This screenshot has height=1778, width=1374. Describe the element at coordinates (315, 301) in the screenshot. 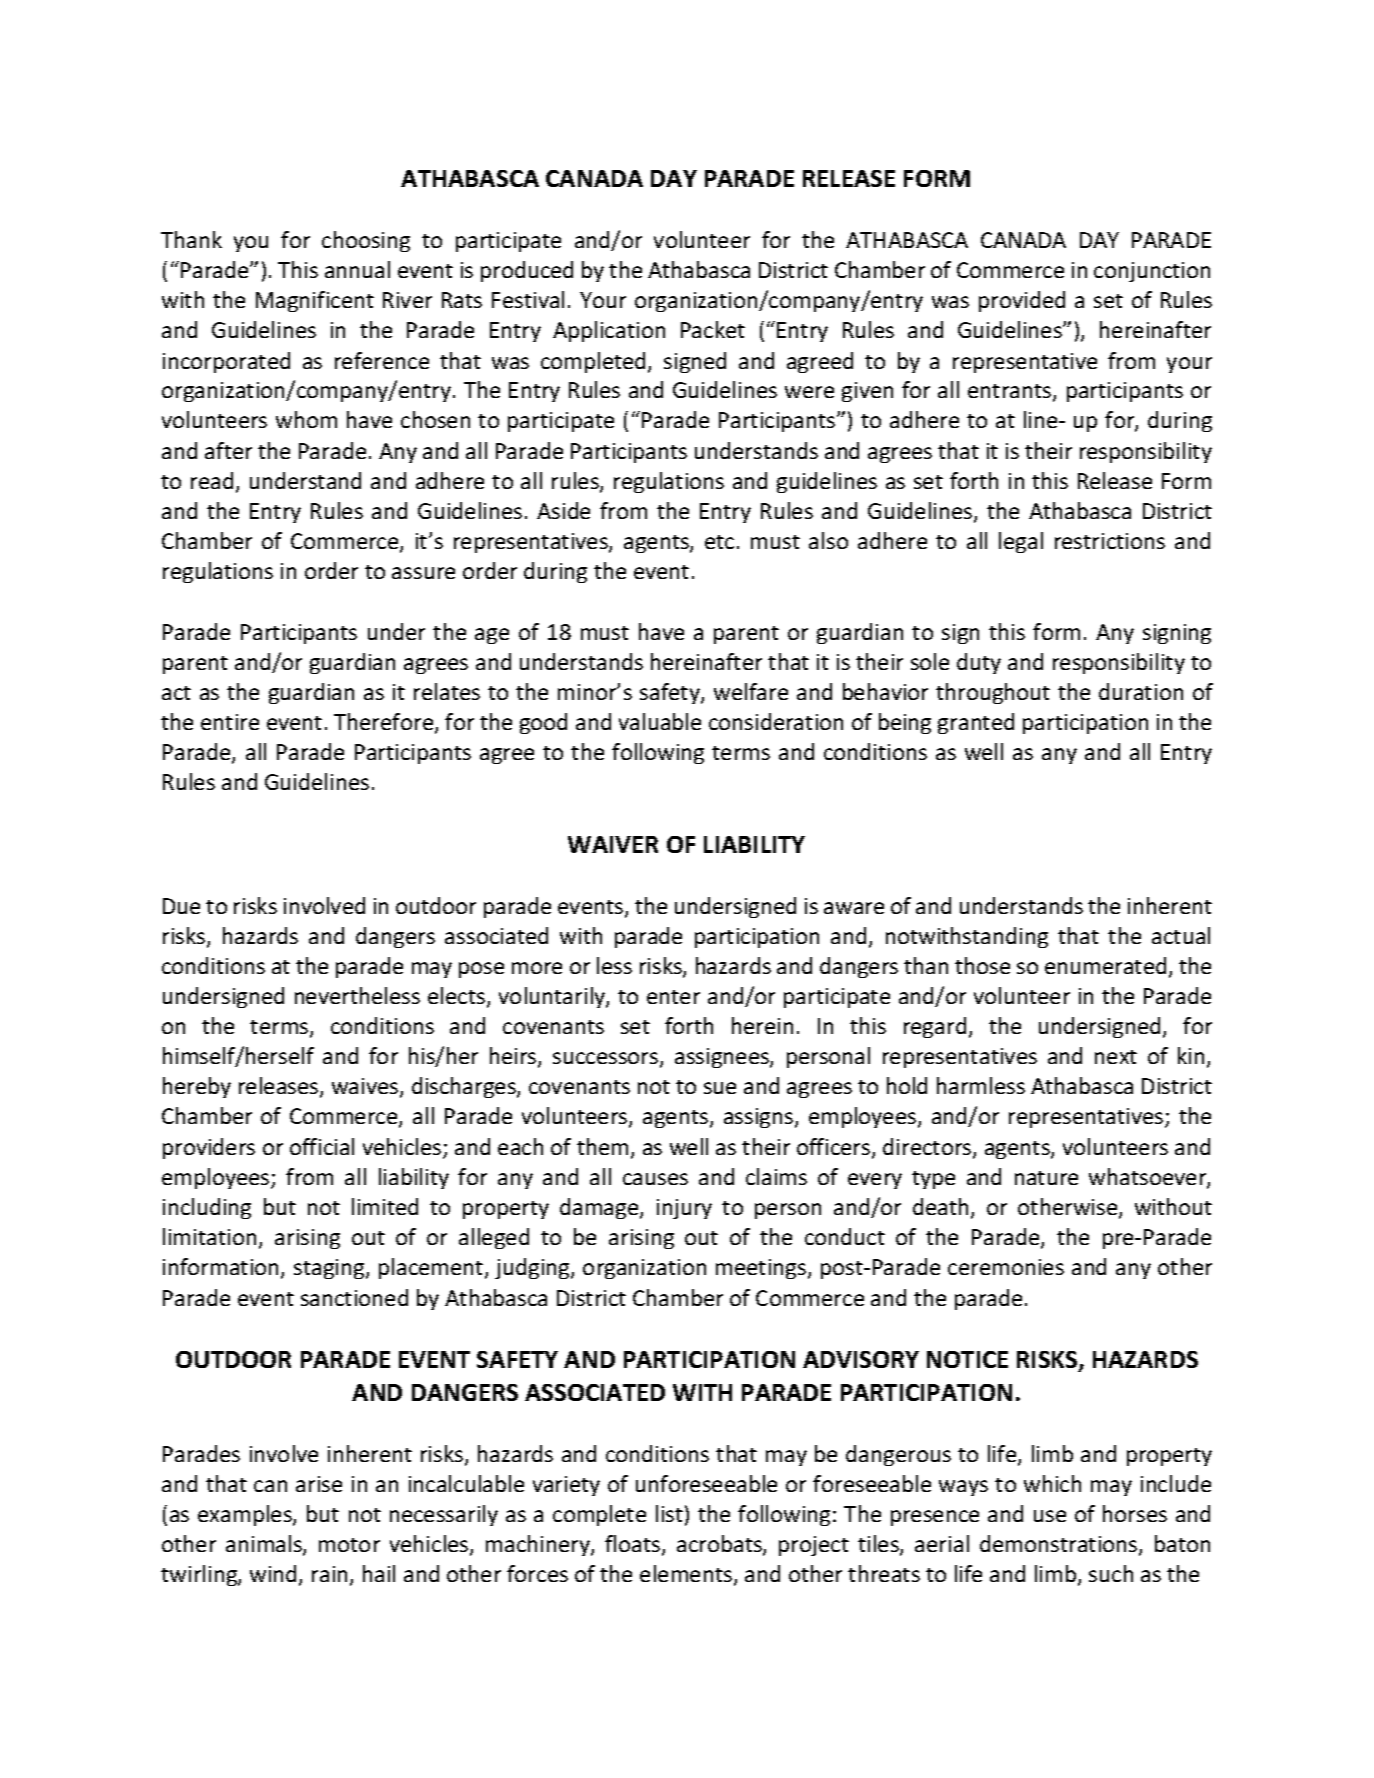

I see `Magnificent` at that location.
